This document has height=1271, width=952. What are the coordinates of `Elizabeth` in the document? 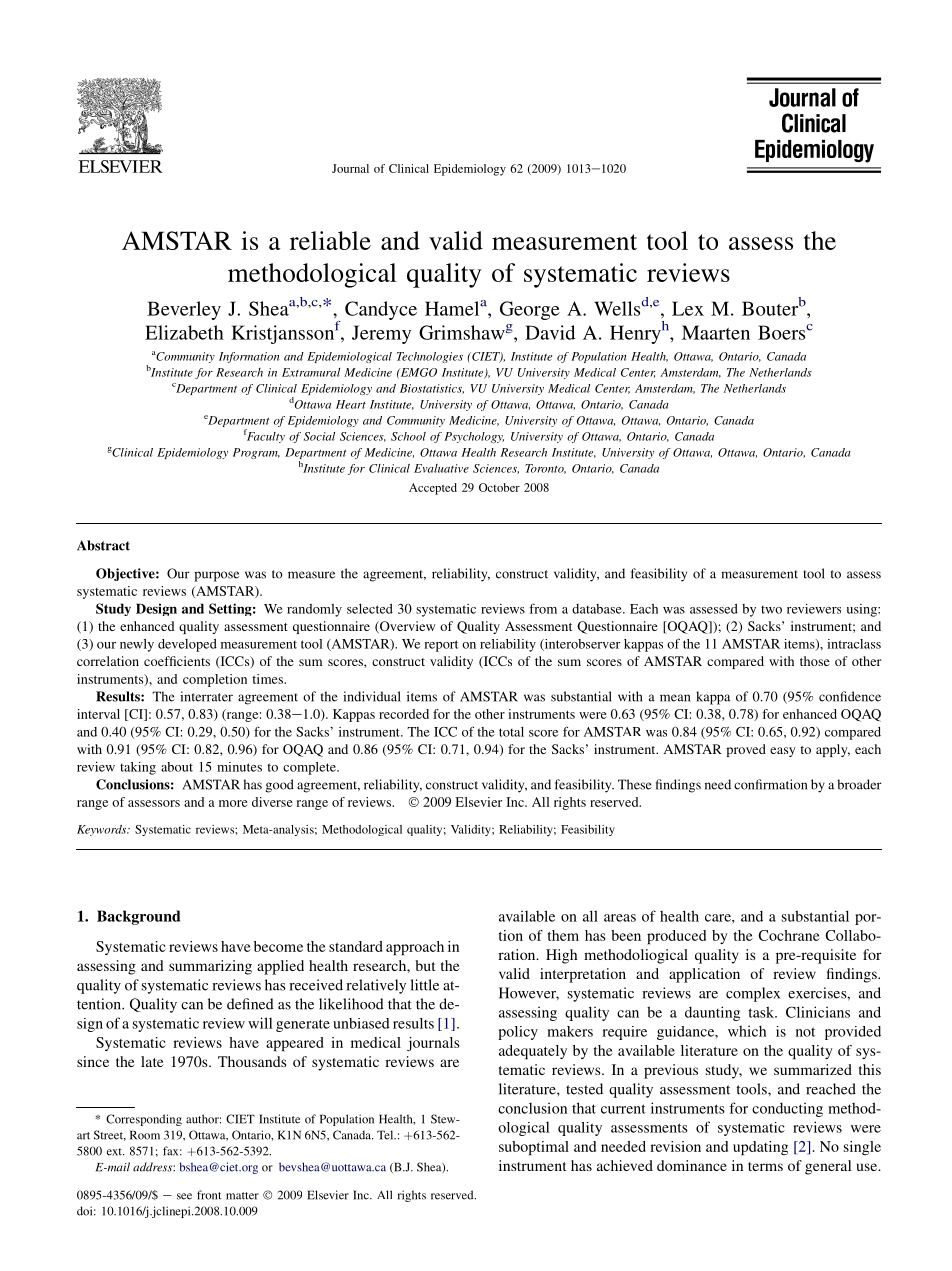 It's located at (184, 332).
